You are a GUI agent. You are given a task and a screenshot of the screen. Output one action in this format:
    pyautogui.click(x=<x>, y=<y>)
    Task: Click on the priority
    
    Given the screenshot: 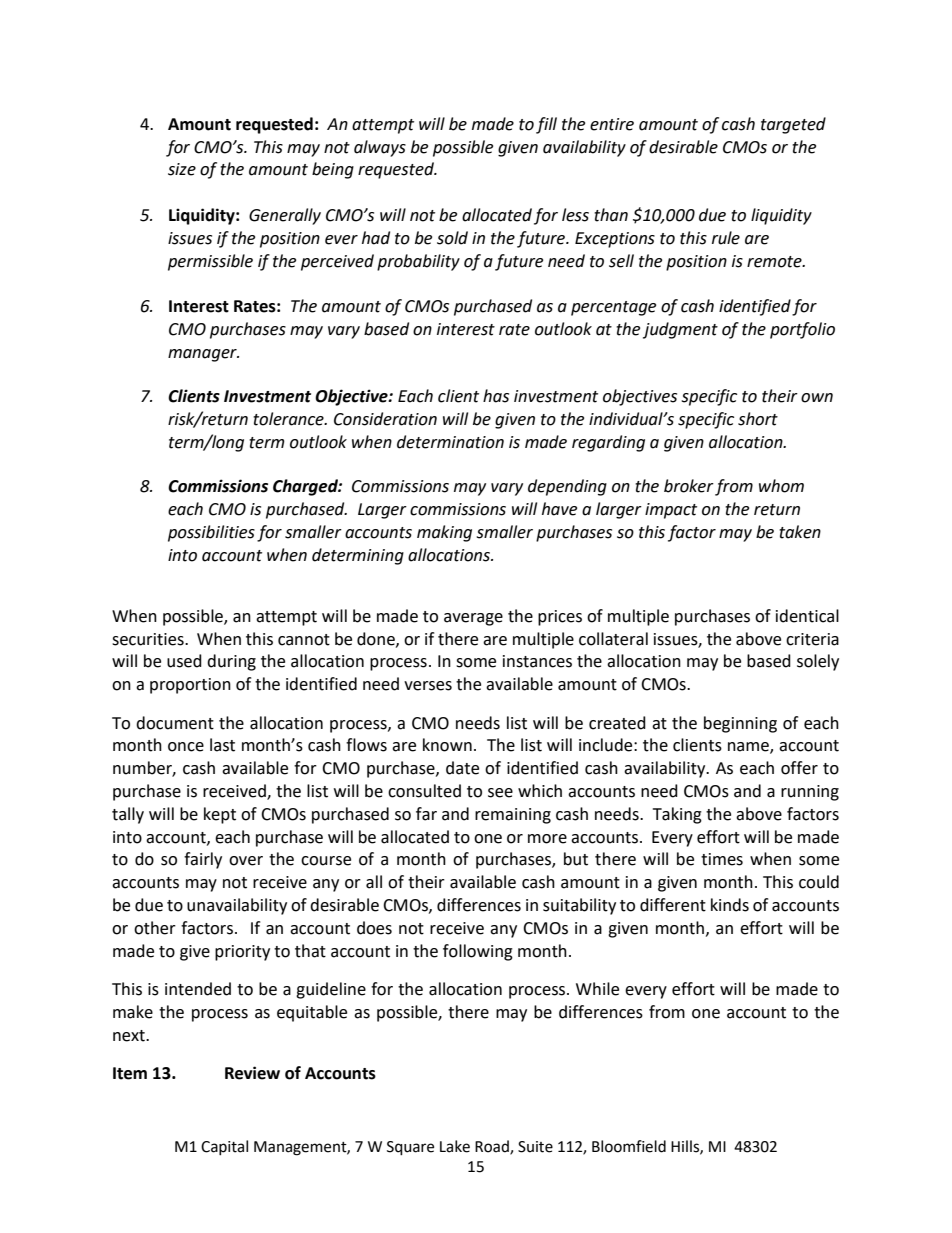 What is the action you would take?
    pyautogui.click(x=242, y=953)
